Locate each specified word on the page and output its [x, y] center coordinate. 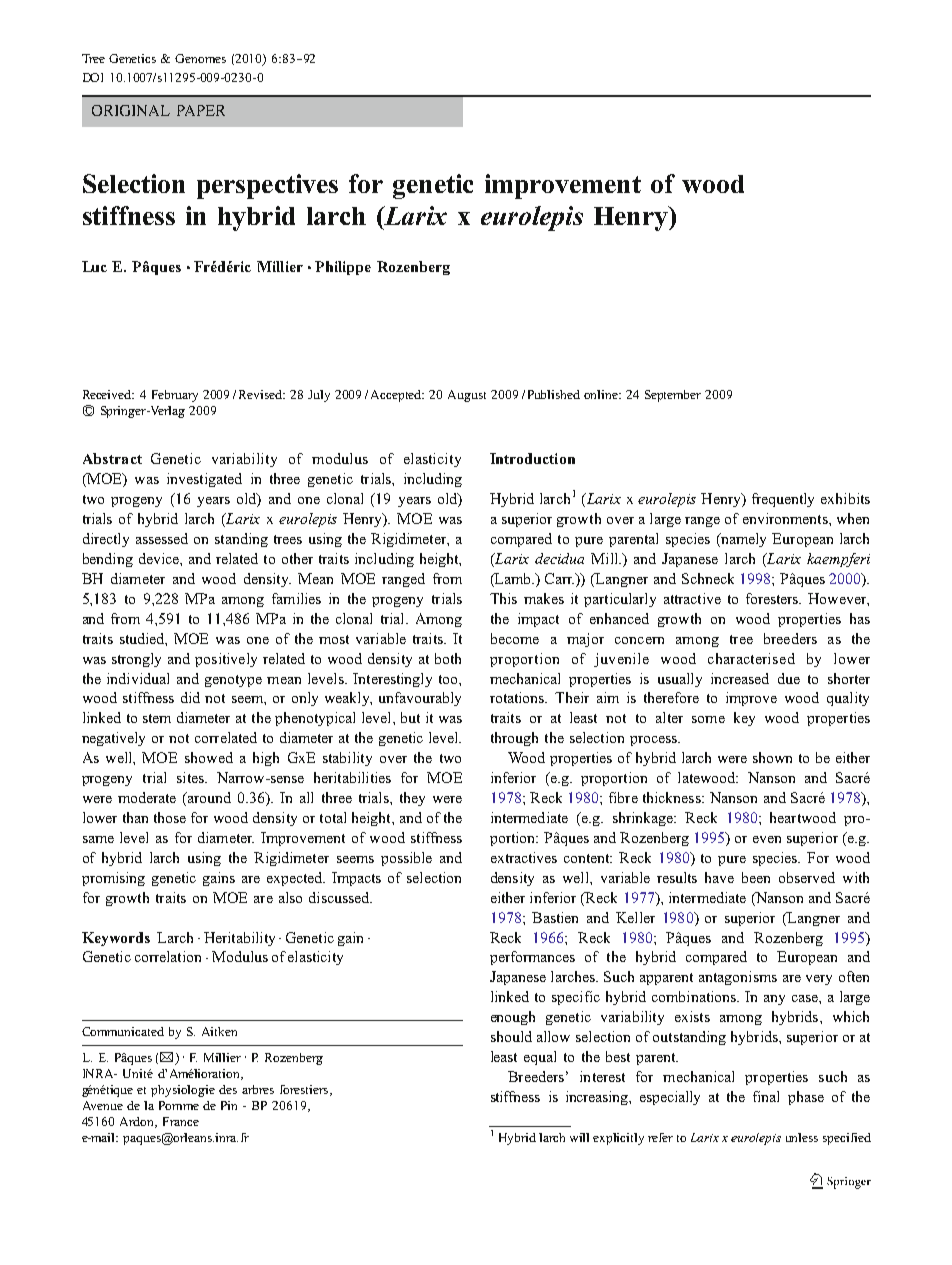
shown [772, 757]
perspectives [267, 186]
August [467, 396]
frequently [783, 500]
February [175, 396]
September [673, 396]
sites [191, 777]
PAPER [201, 110]
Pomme [179, 1105]
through [514, 739]
